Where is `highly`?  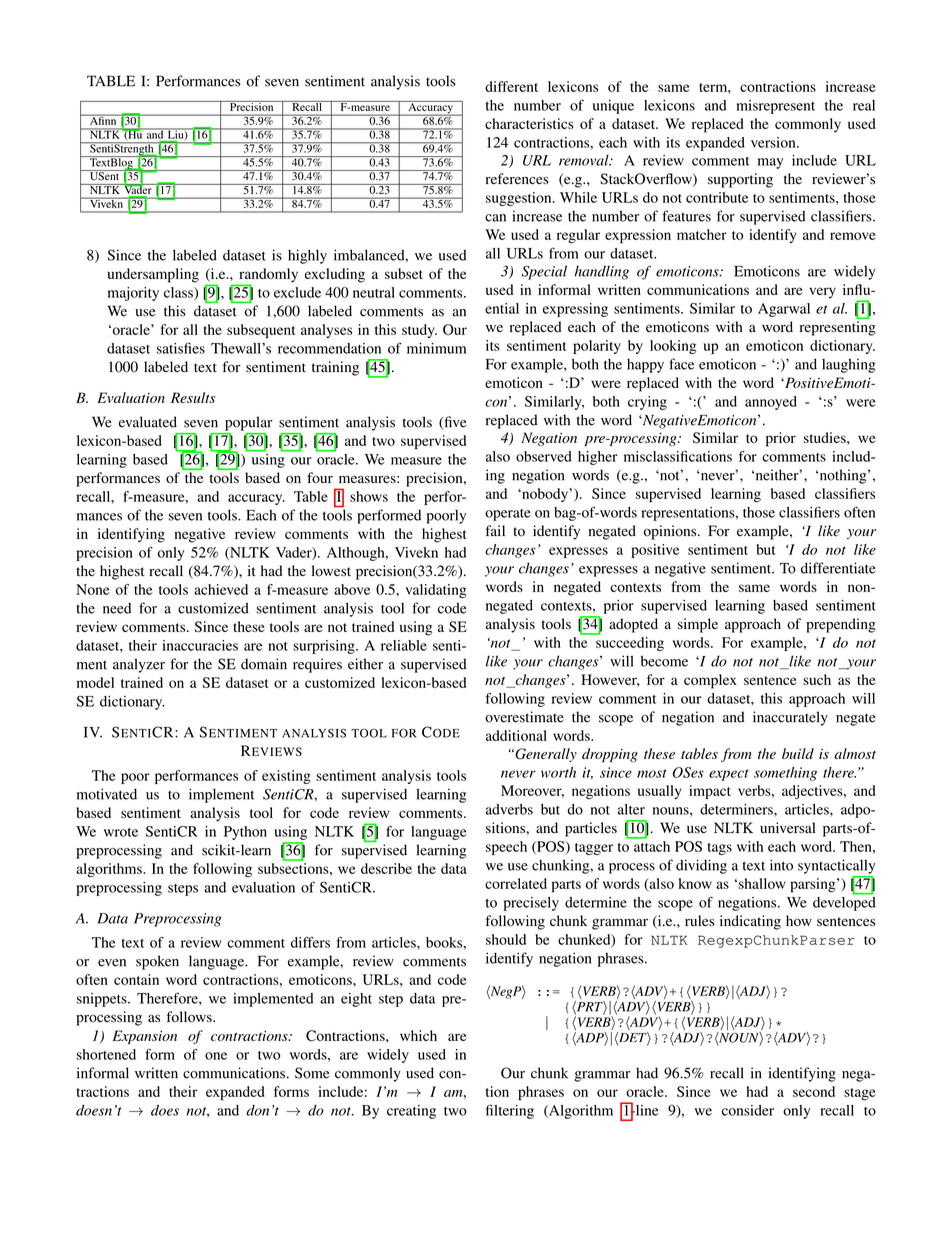
highly is located at coordinates (307, 256).
